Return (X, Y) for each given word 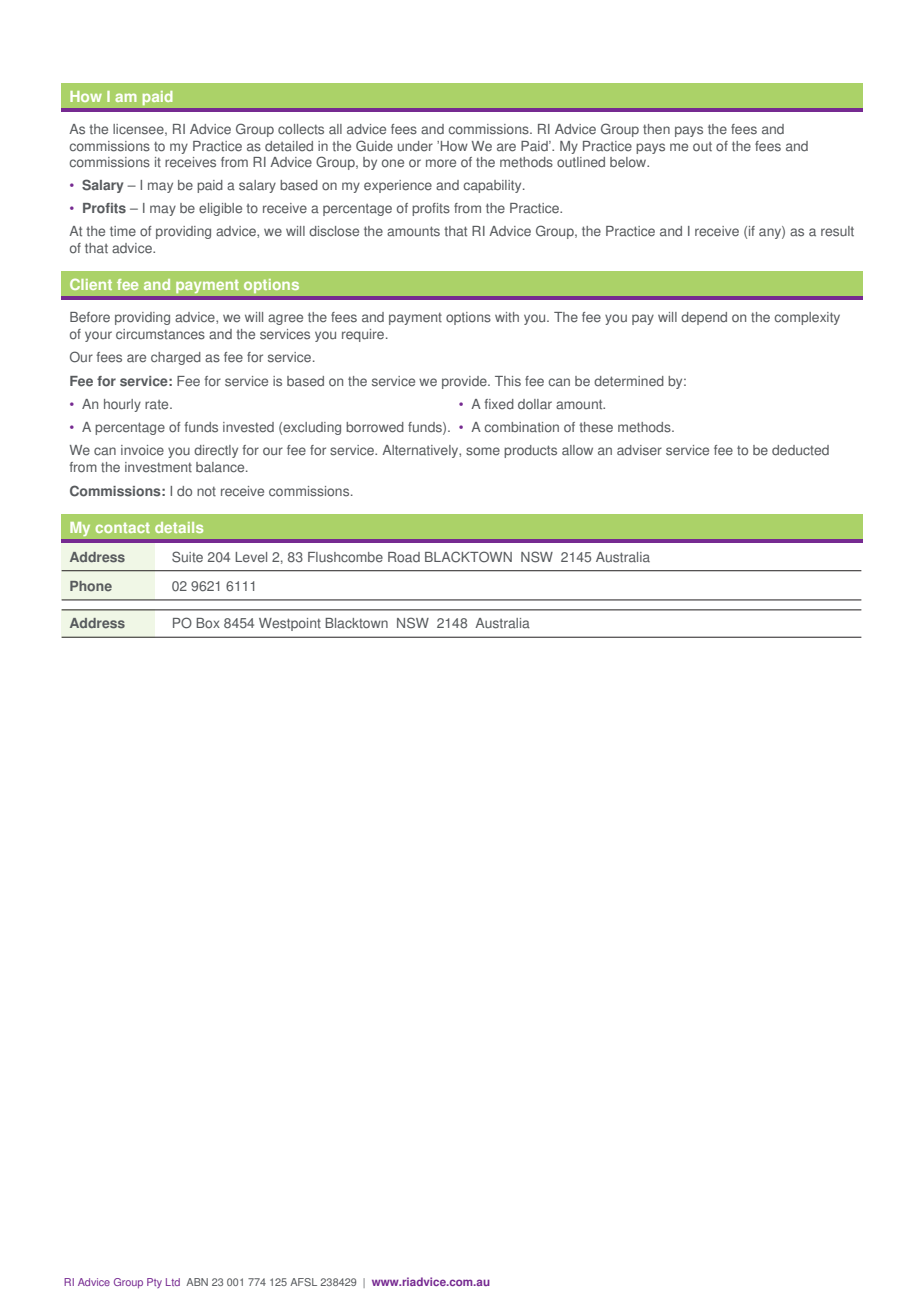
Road (404, 557)
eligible (220, 209)
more (441, 163)
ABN (197, 1282)
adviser (639, 450)
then (656, 129)
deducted (800, 450)
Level (251, 557)
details (179, 527)
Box (208, 623)
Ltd (173, 1282)
